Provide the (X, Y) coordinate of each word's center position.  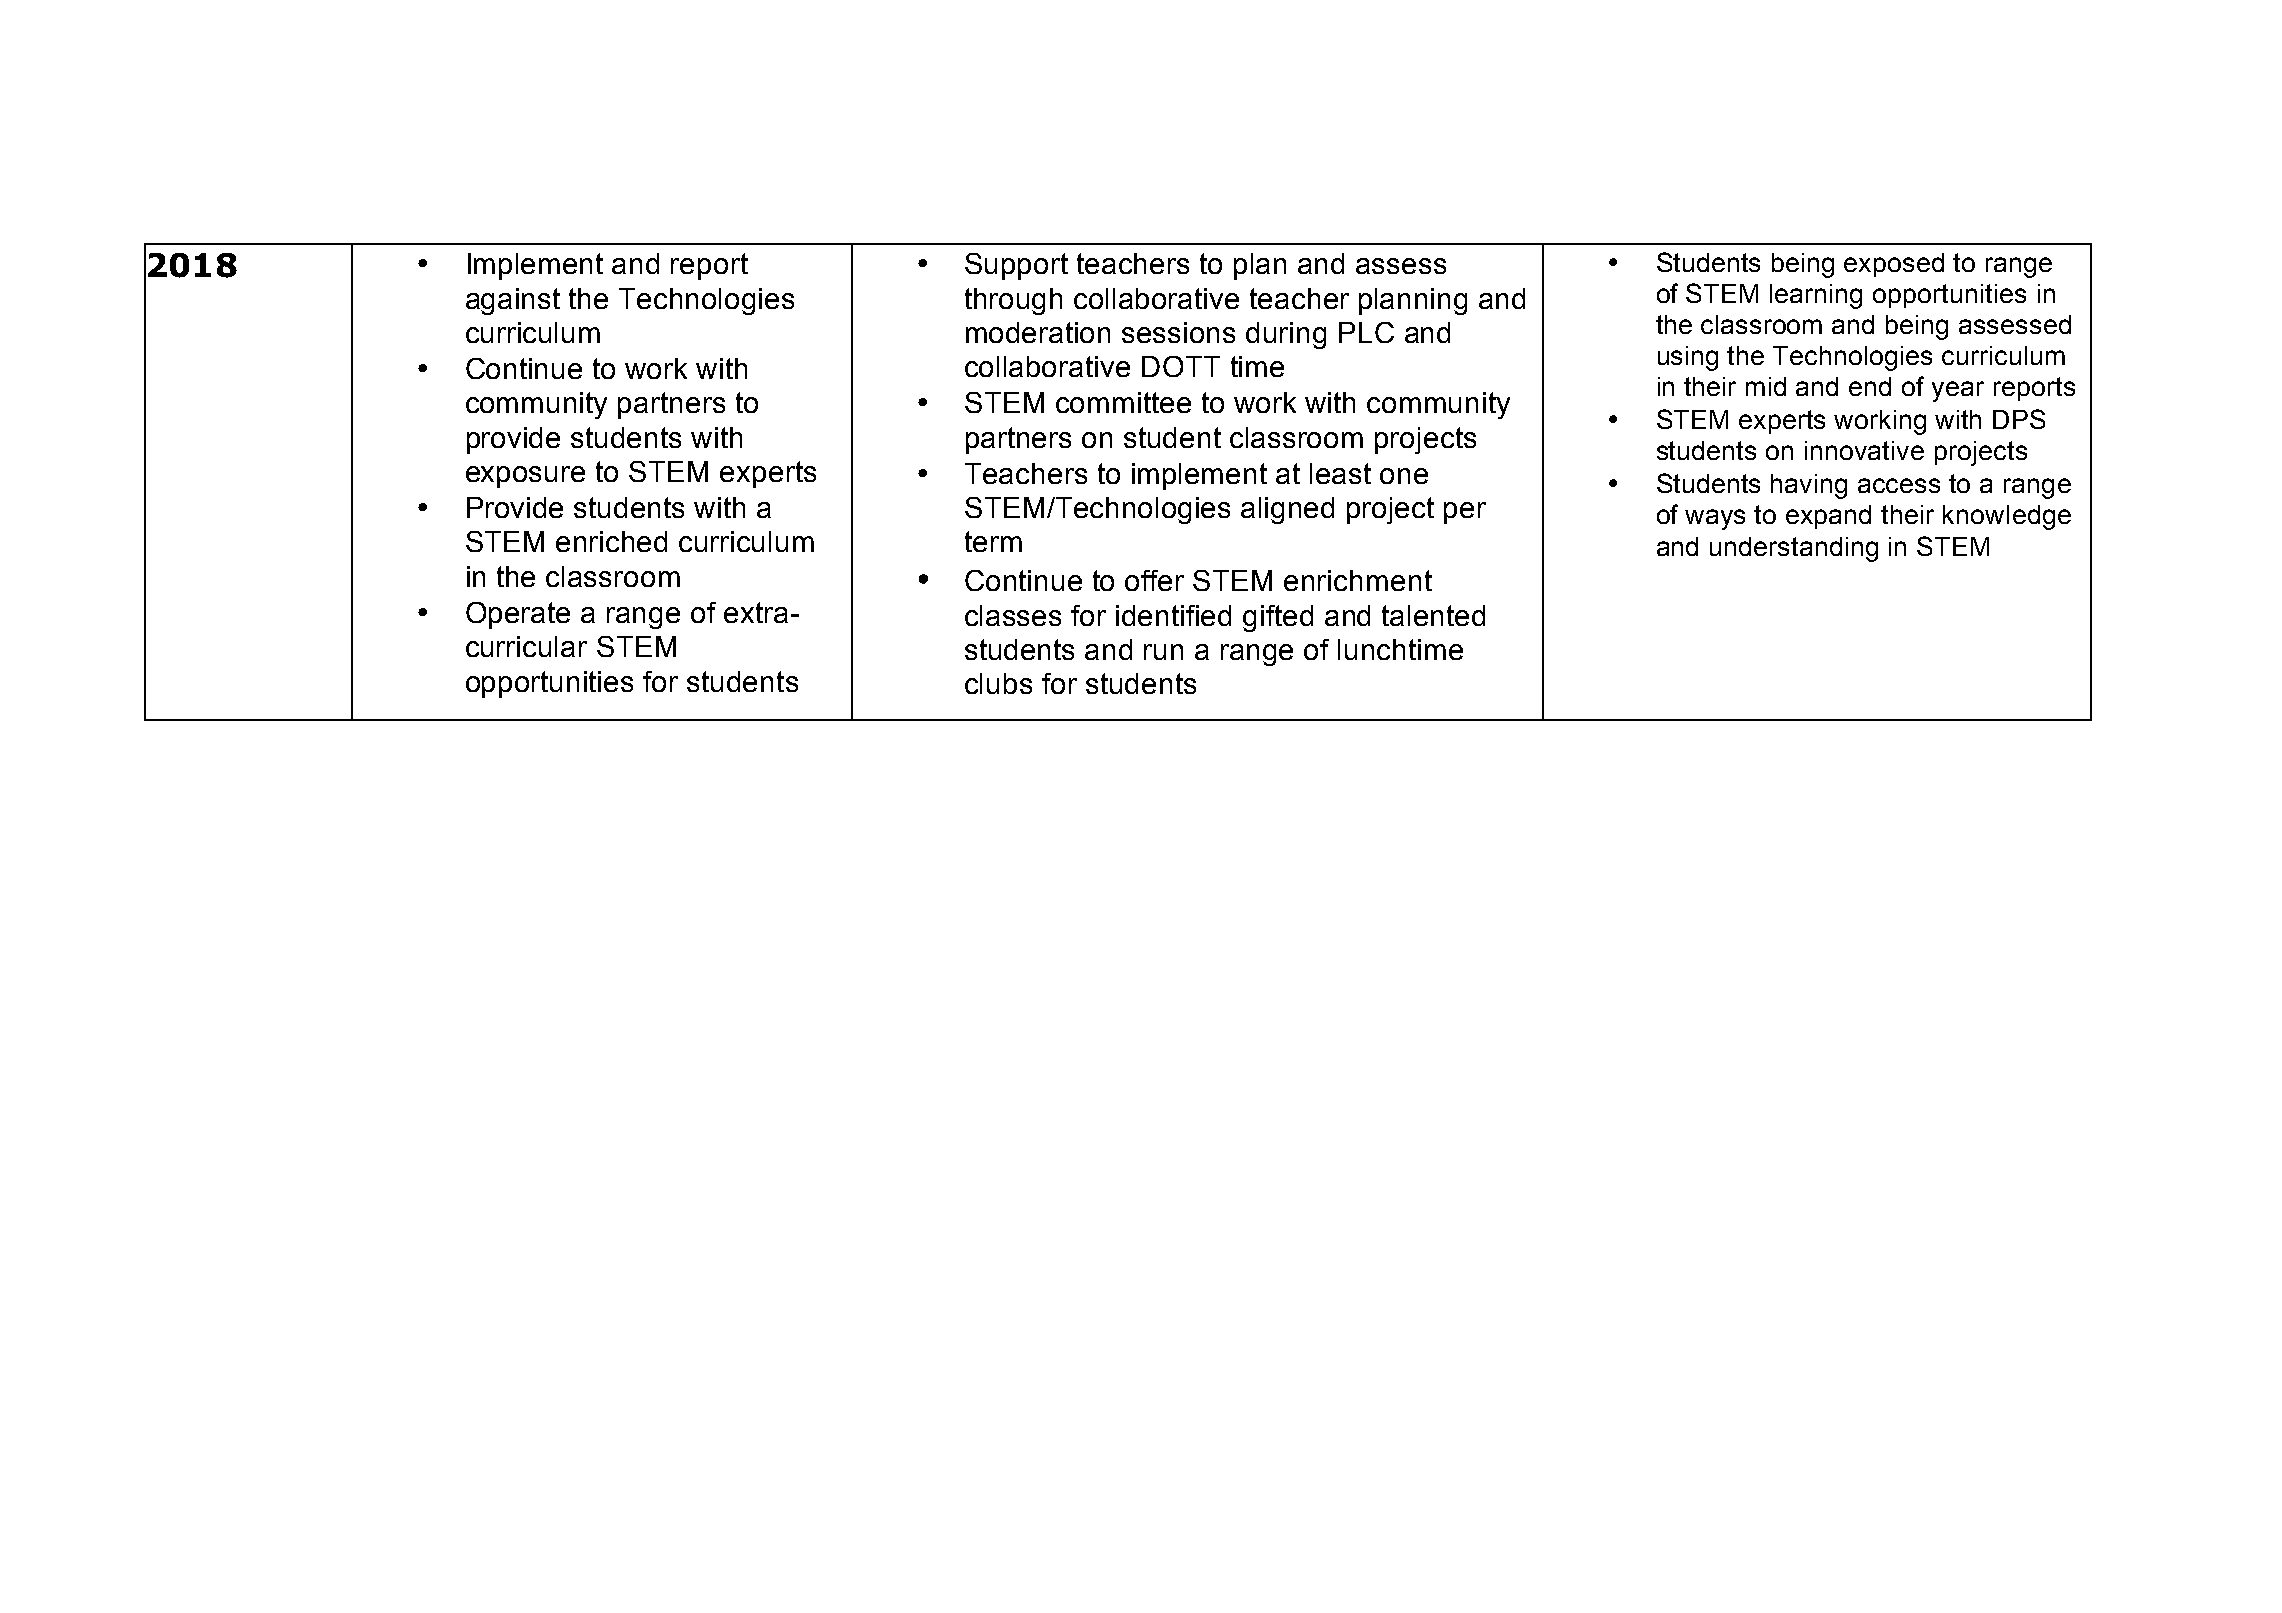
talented (1433, 615)
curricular (526, 646)
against (513, 301)
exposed (1894, 265)
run (1163, 652)
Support (1016, 266)
